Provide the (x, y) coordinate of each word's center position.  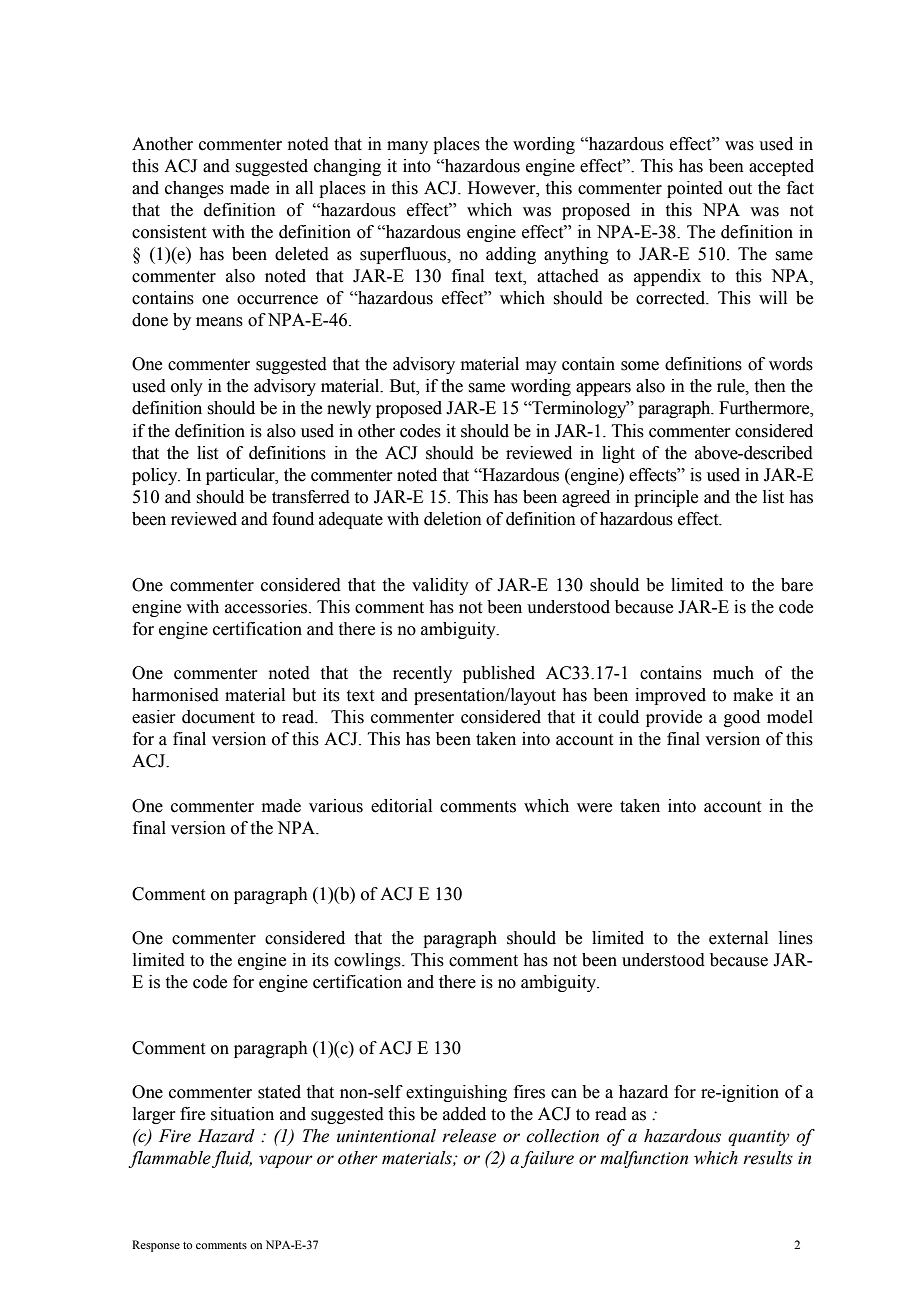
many (407, 147)
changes (194, 189)
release (469, 1136)
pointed (695, 189)
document (218, 717)
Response (156, 1246)
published (499, 674)
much (733, 673)
